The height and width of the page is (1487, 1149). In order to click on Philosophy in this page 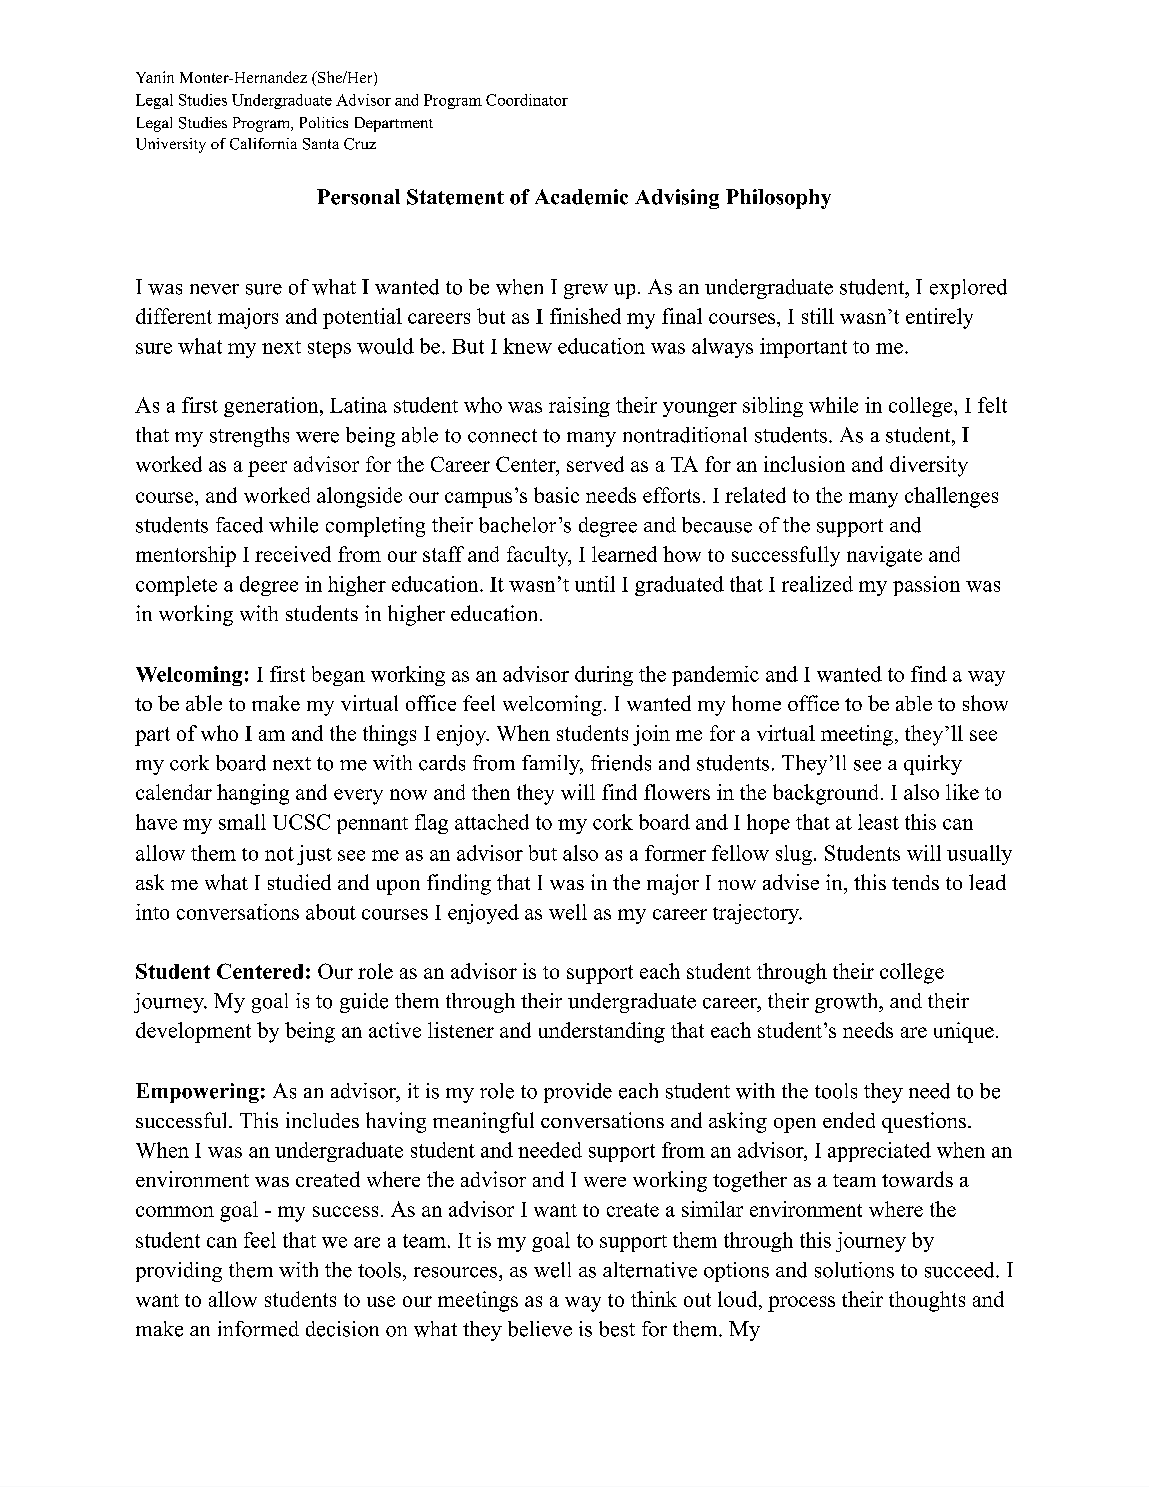, I will do `click(778, 199)`.
